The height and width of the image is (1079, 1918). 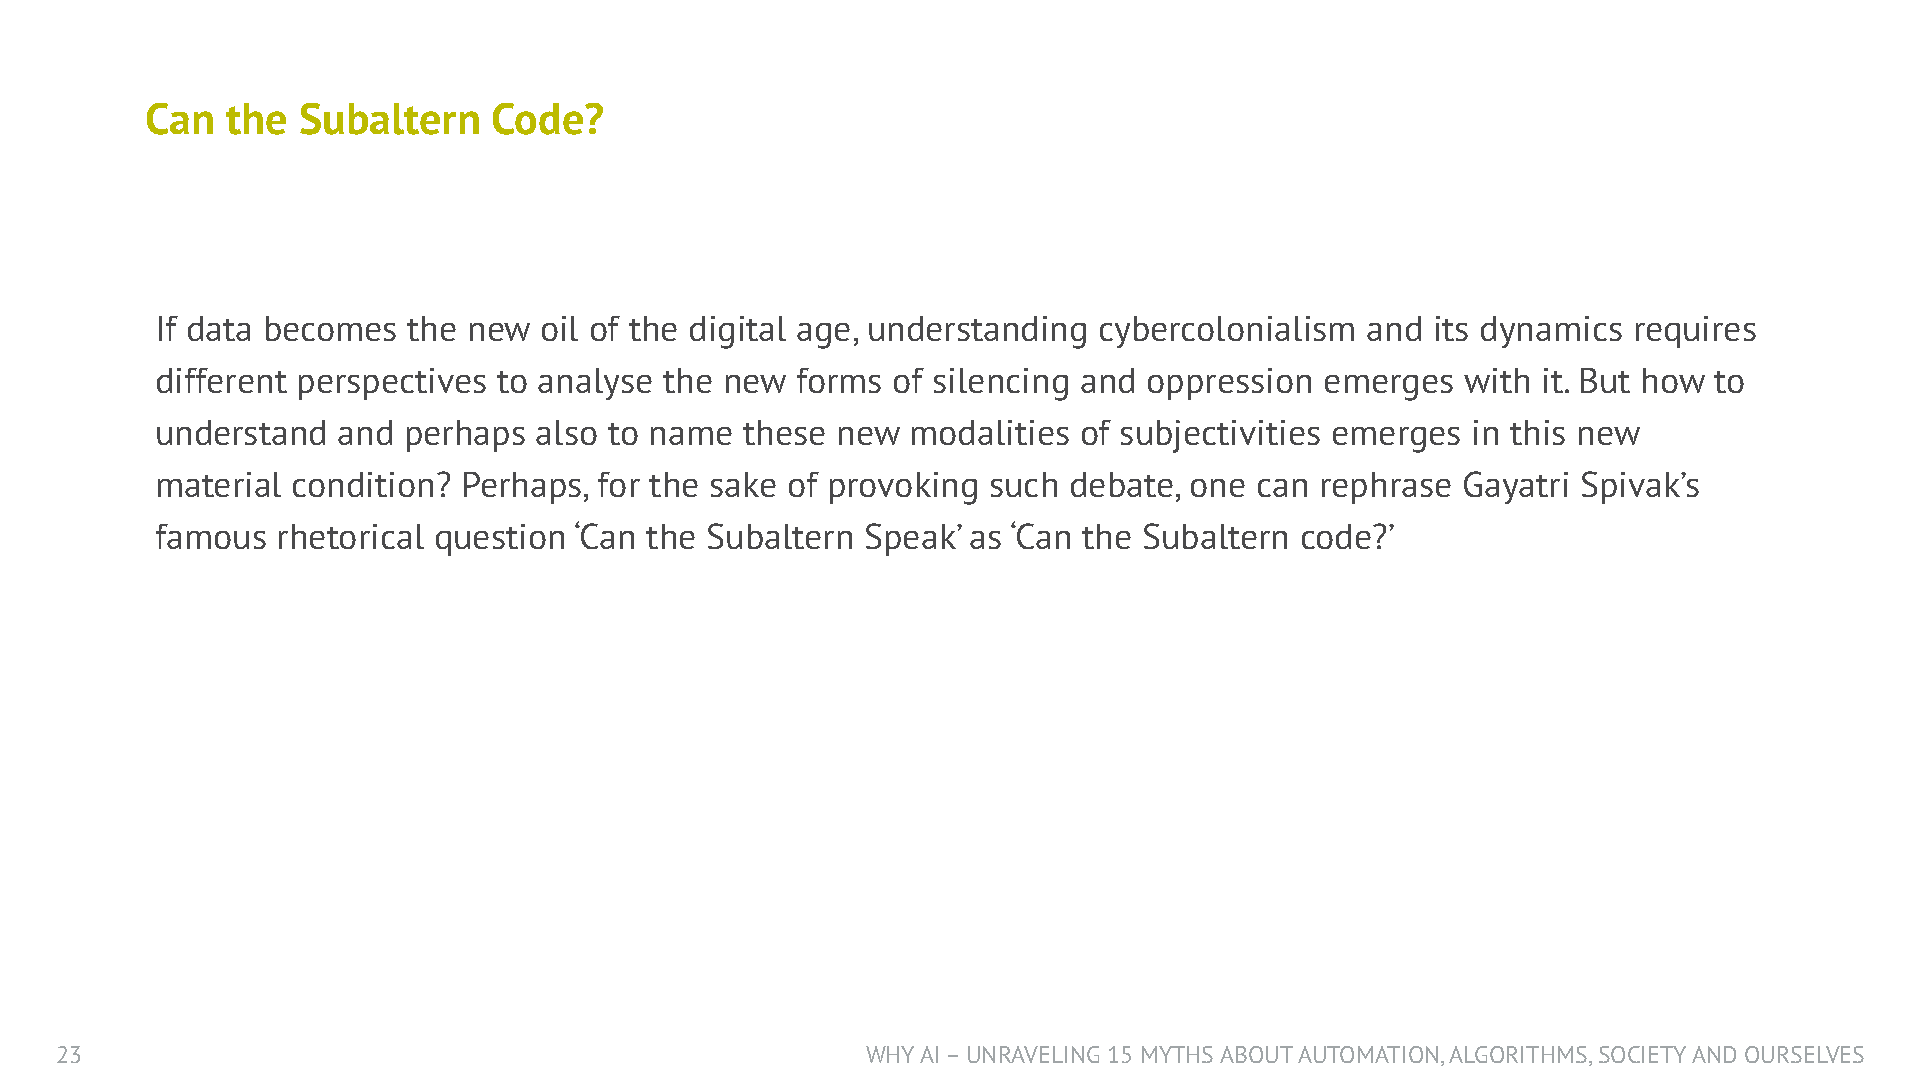 I want to click on rhetorical, so click(x=351, y=536).
